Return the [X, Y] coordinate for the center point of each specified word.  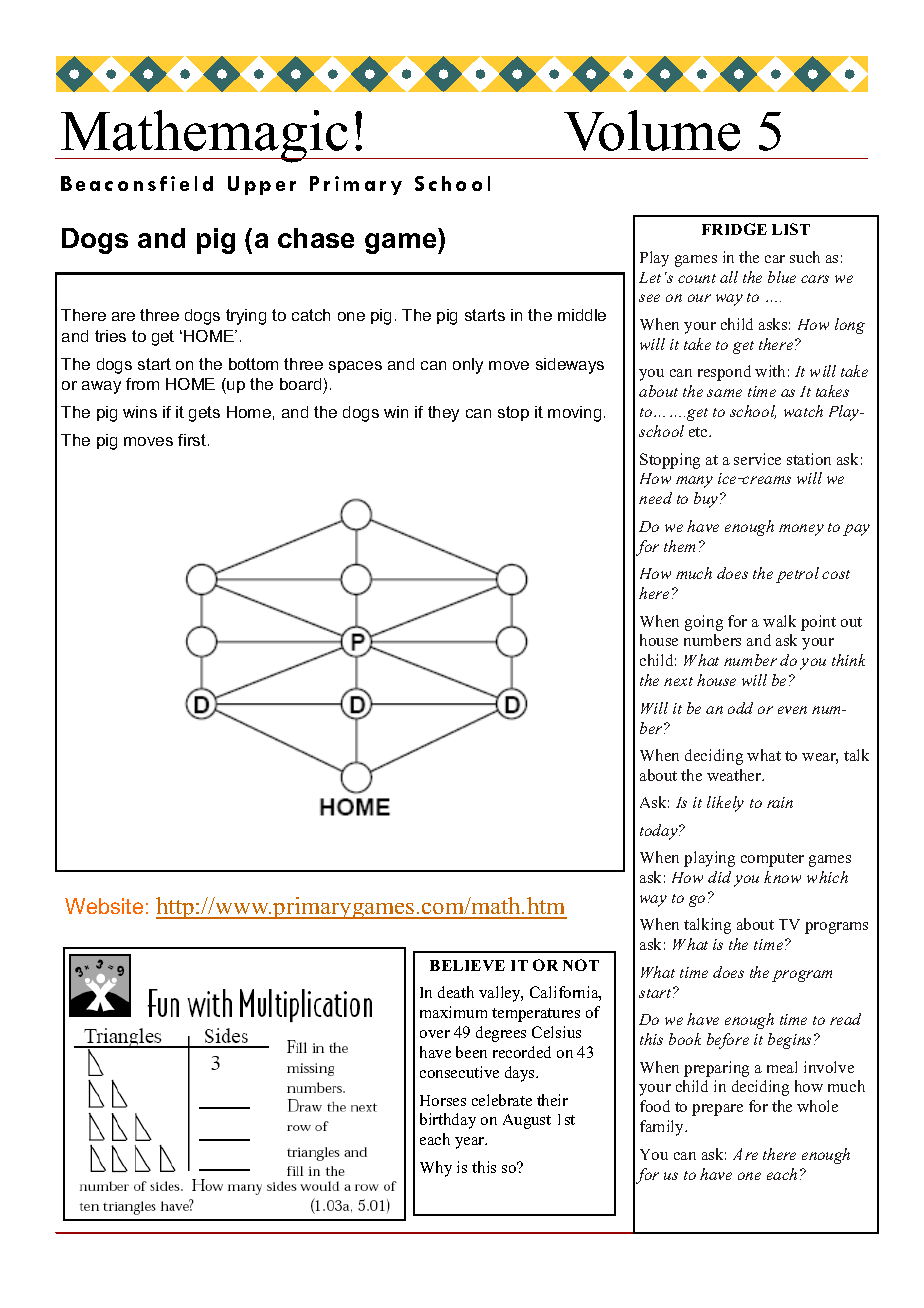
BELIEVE [467, 965]
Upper [262, 185]
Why [436, 1169]
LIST [791, 229]
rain [780, 802]
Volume [652, 130]
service [757, 459]
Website [104, 906]
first [192, 440]
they [443, 414]
